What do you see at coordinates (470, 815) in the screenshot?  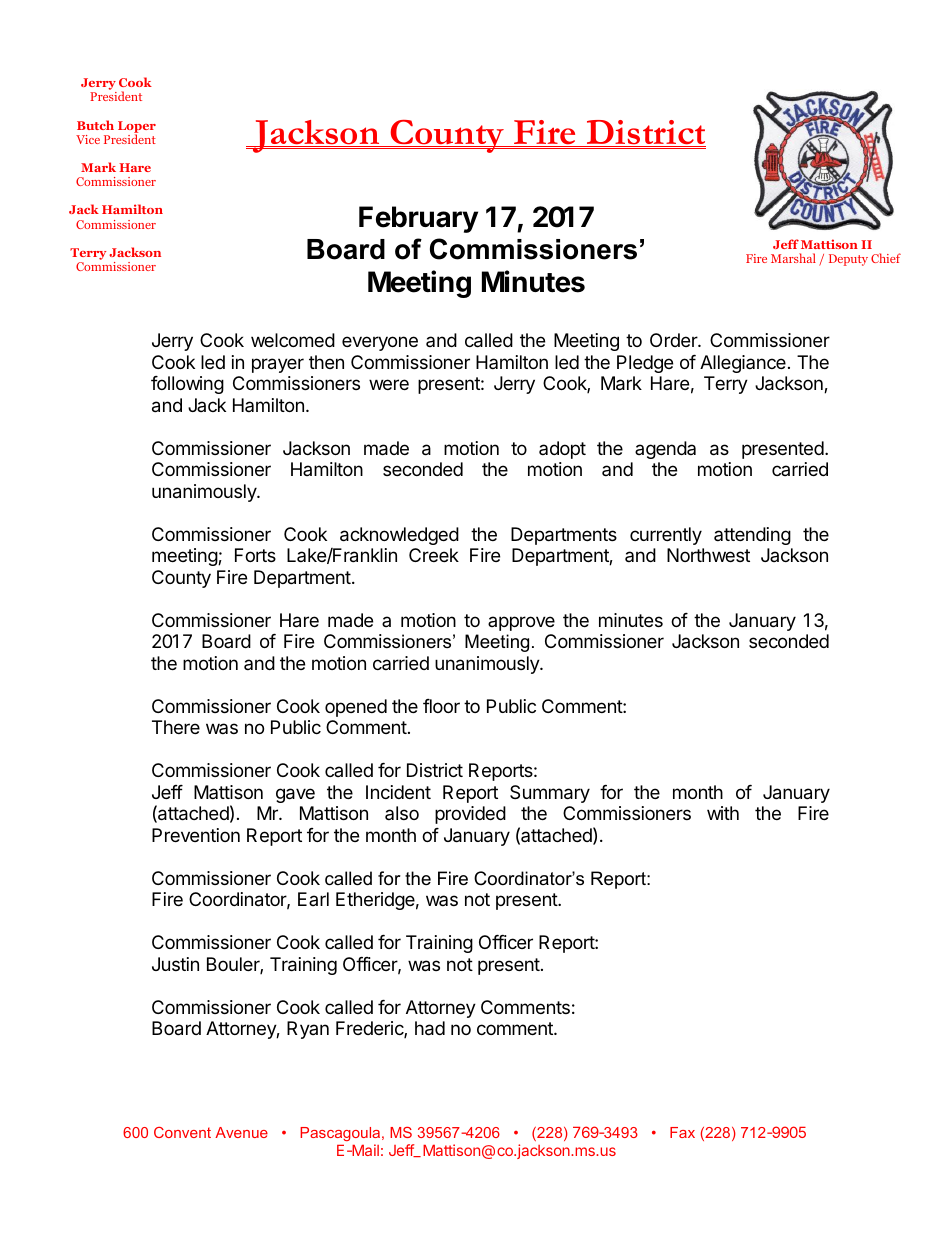 I see `provided` at bounding box center [470, 815].
